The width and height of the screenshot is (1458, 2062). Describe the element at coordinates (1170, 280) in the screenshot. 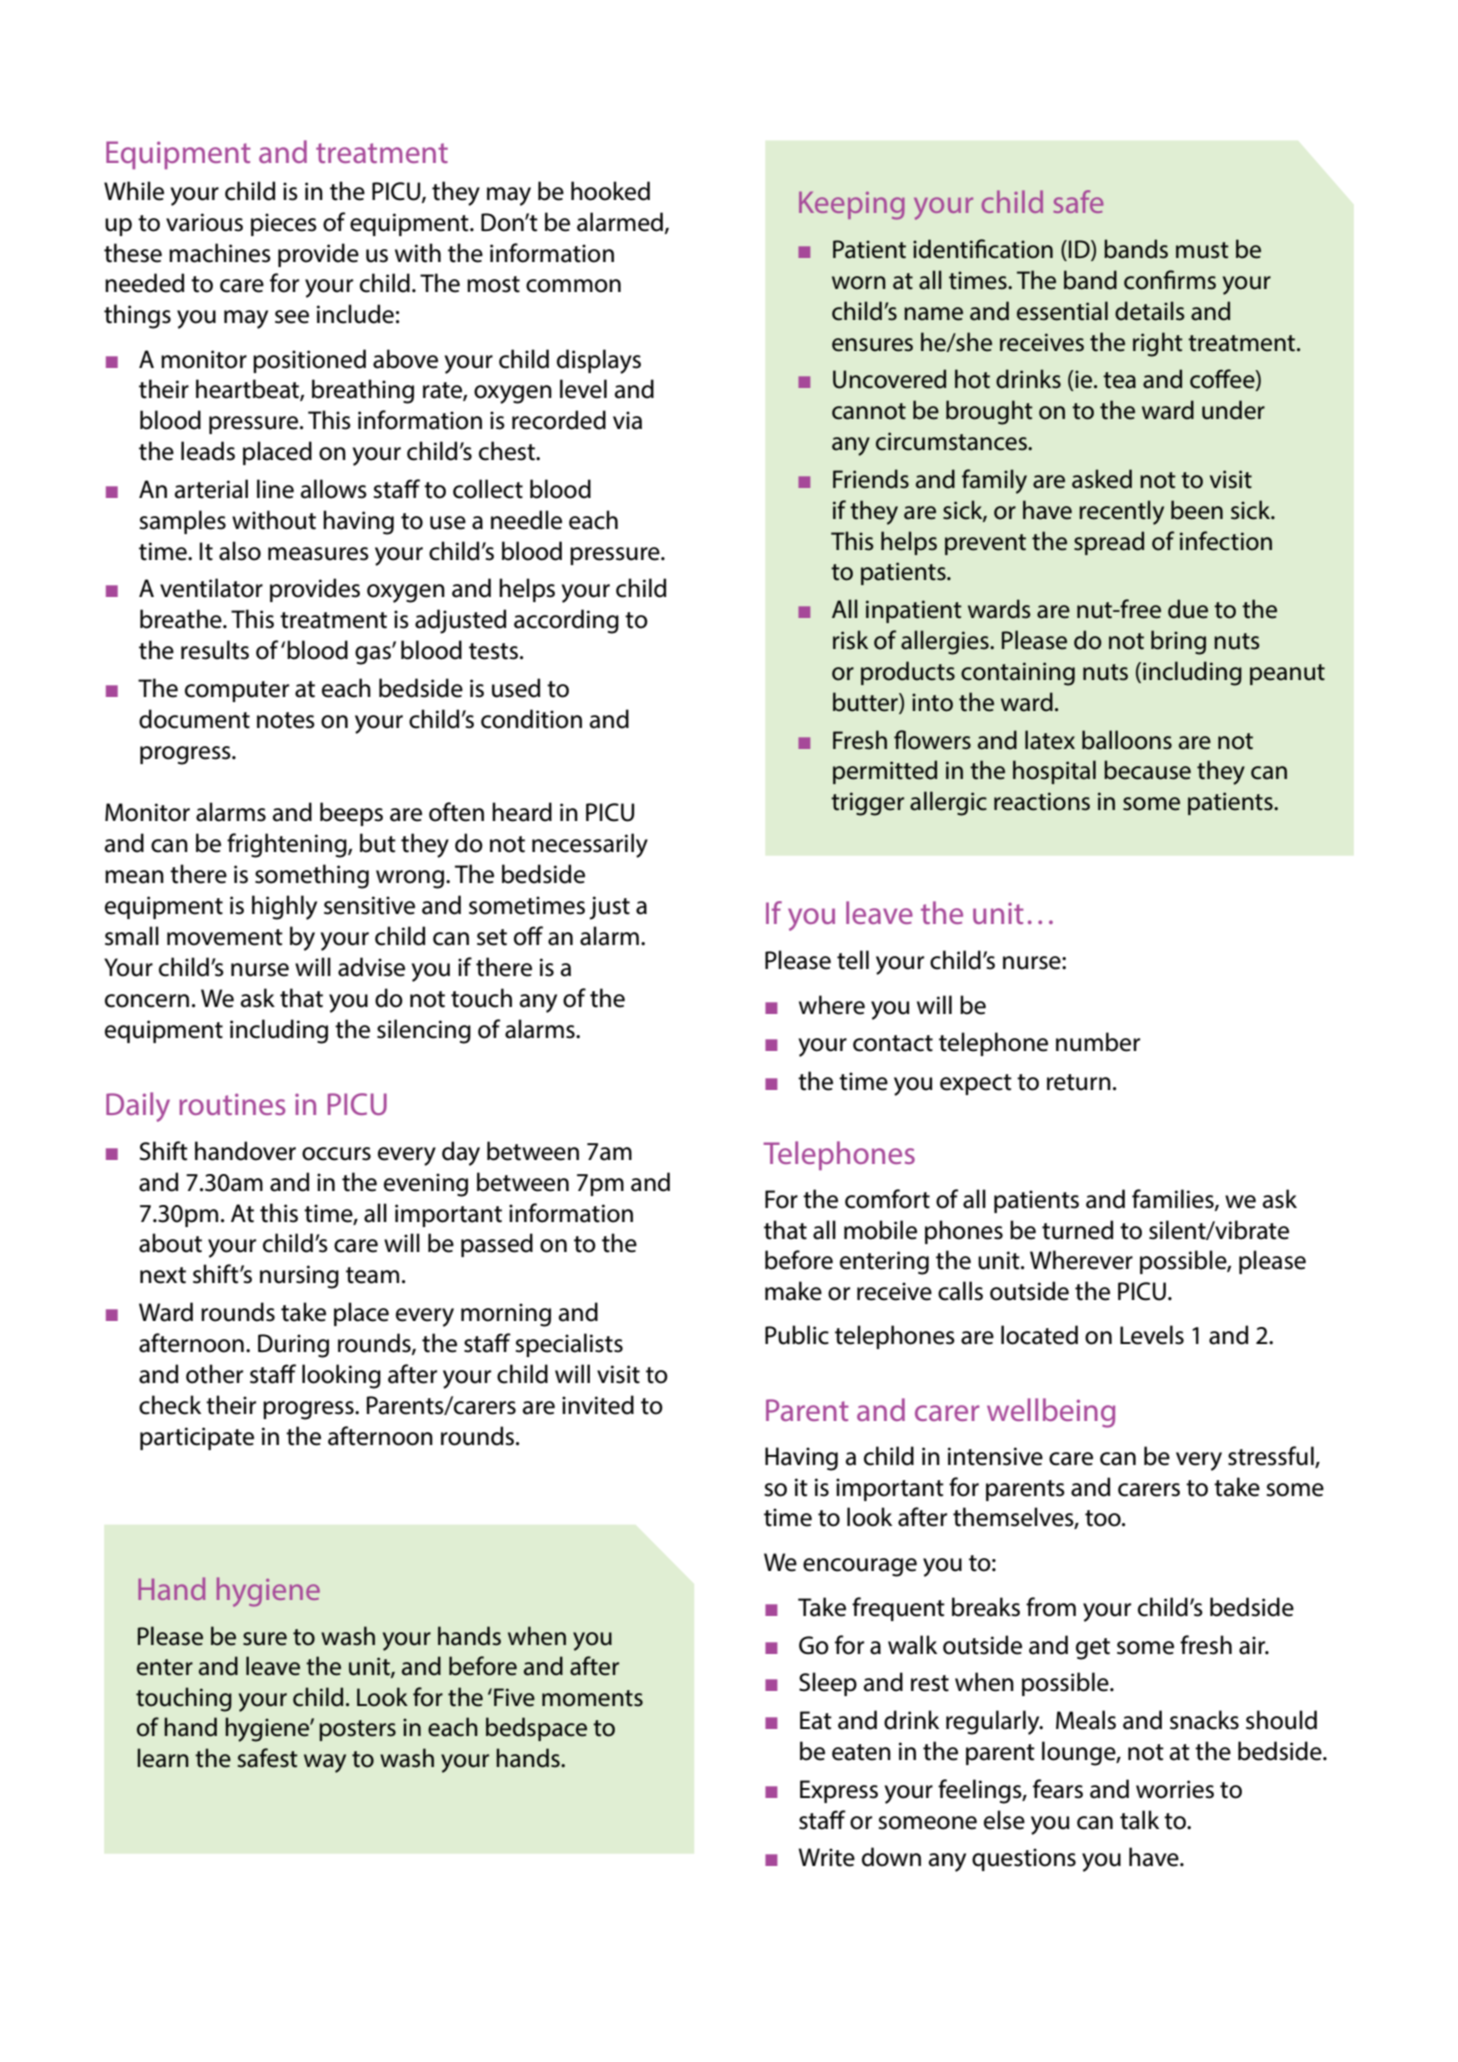

I see `confirms` at that location.
